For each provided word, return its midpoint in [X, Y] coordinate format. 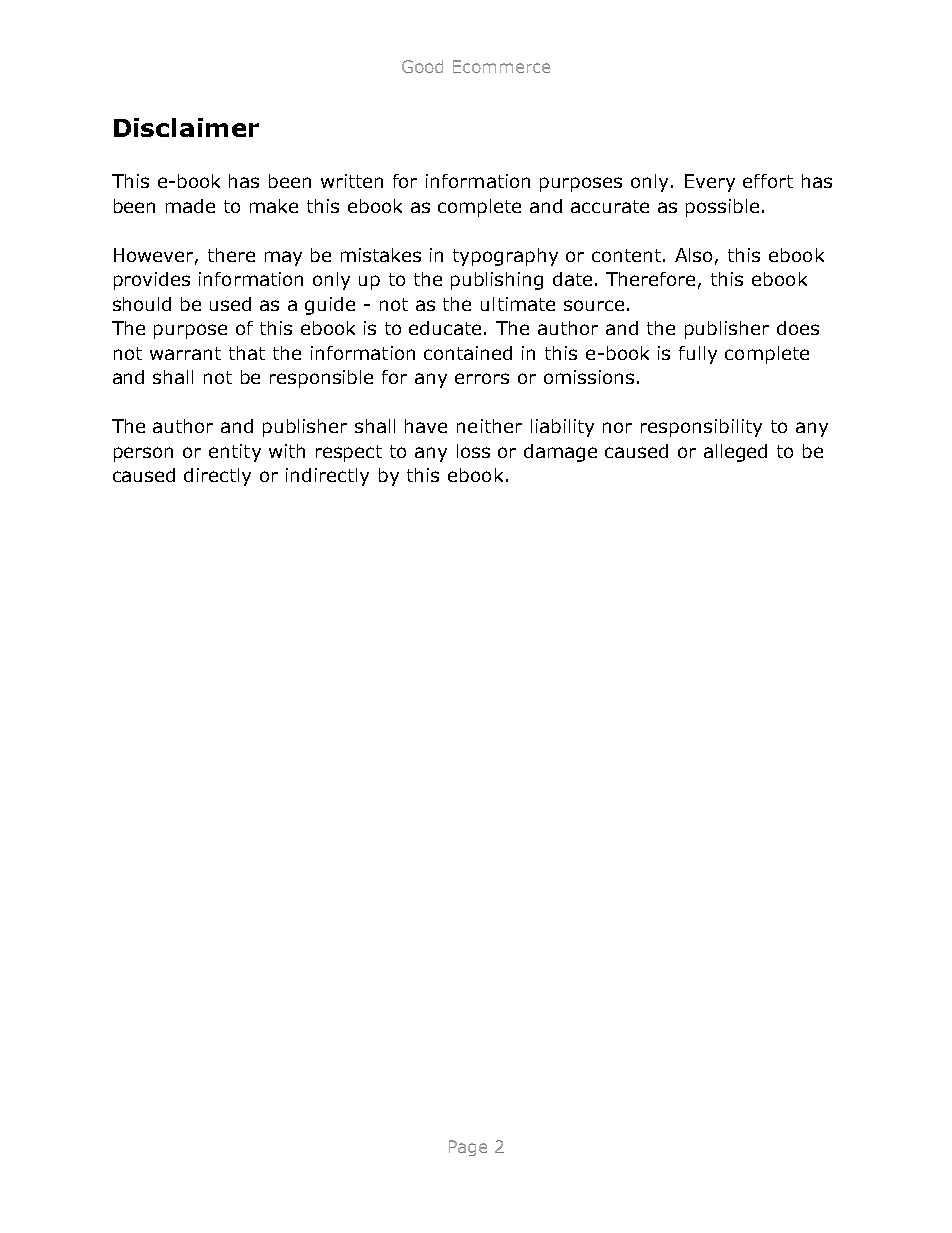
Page [468, 1148]
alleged [735, 453]
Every [710, 183]
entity [235, 453]
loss [473, 451]
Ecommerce [501, 66]
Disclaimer [186, 127]
